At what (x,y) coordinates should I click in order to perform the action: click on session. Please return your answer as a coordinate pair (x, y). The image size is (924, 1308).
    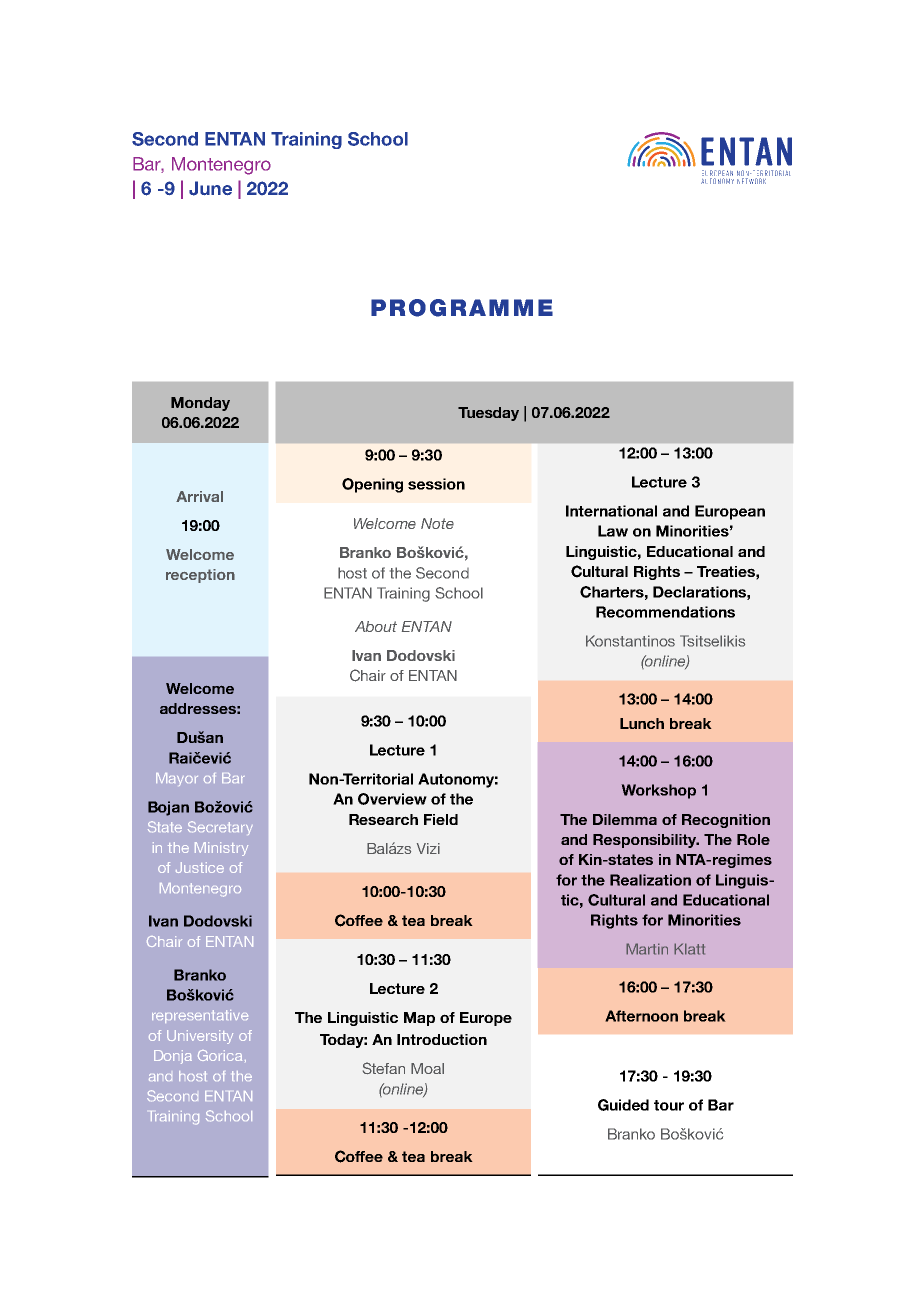
    Looking at the image, I should click on (436, 484).
